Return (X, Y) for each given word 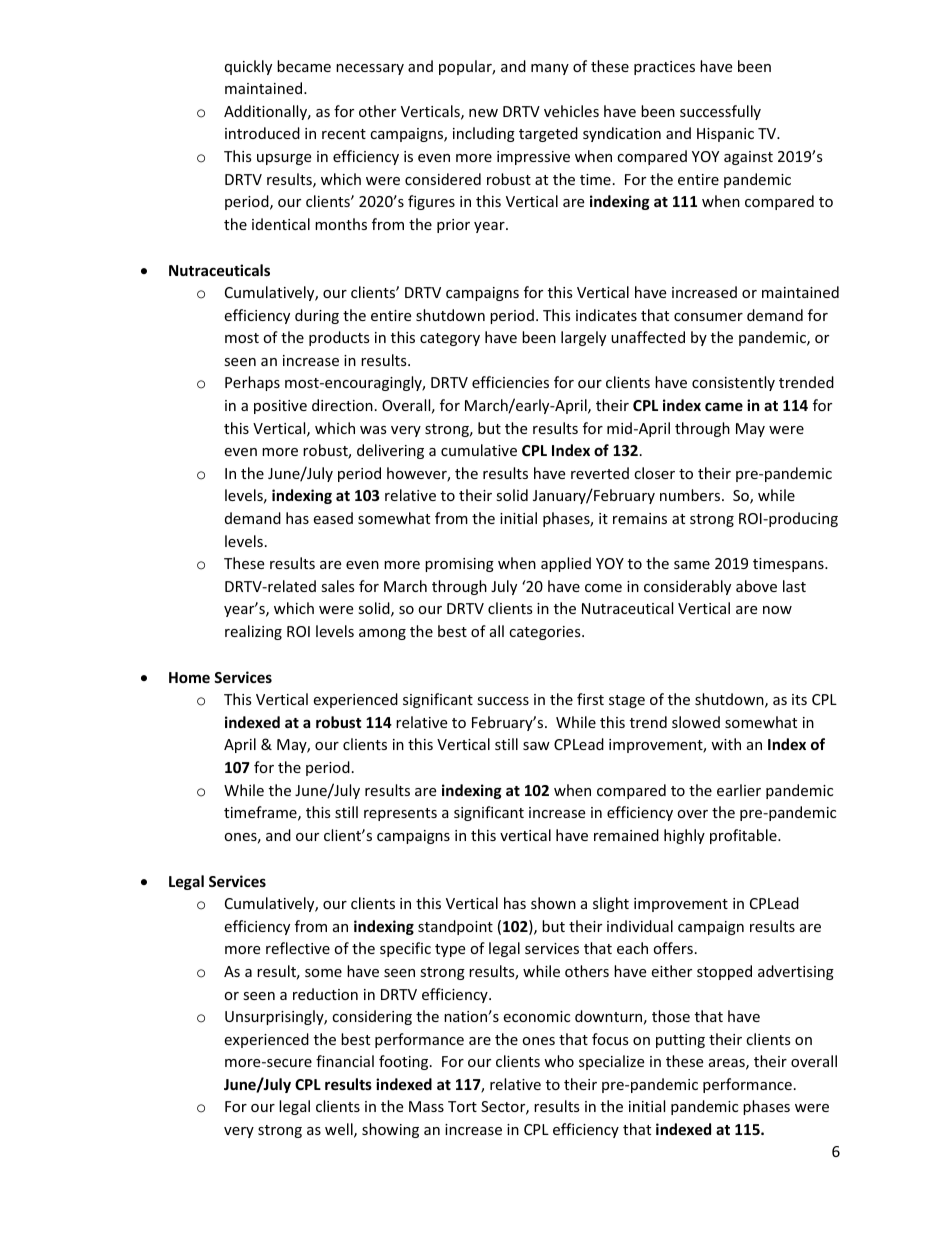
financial (345, 1061)
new (483, 113)
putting (680, 1041)
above (756, 586)
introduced (262, 133)
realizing (253, 632)
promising (459, 565)
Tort (462, 1106)
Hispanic (725, 135)
